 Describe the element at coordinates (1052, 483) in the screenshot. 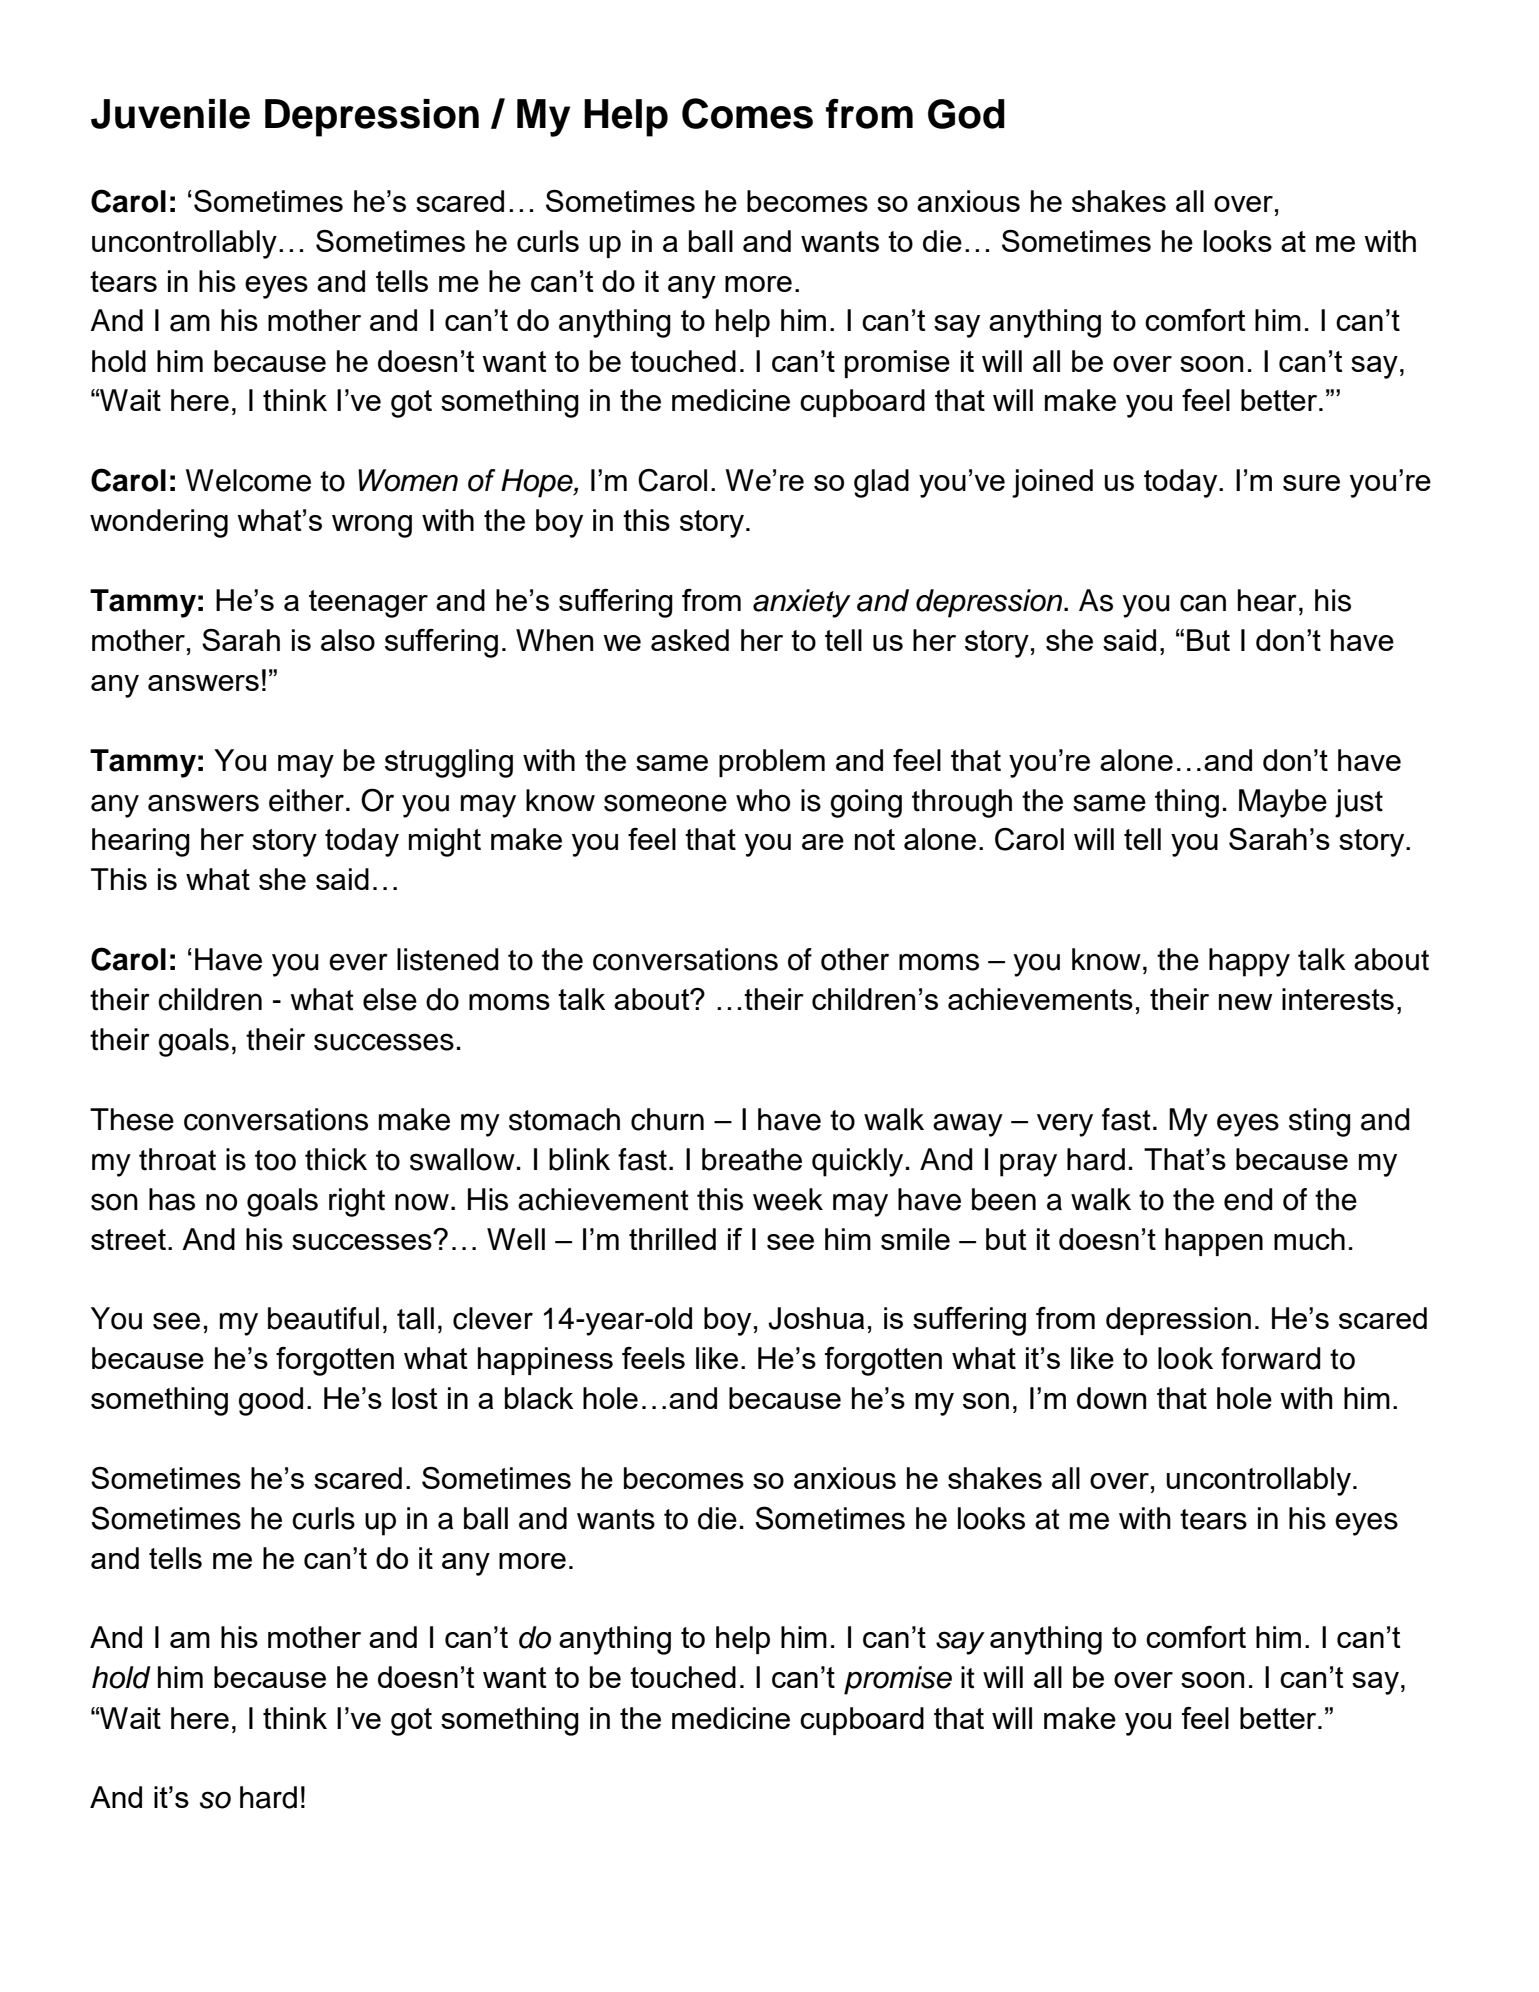

I see `joined` at that location.
